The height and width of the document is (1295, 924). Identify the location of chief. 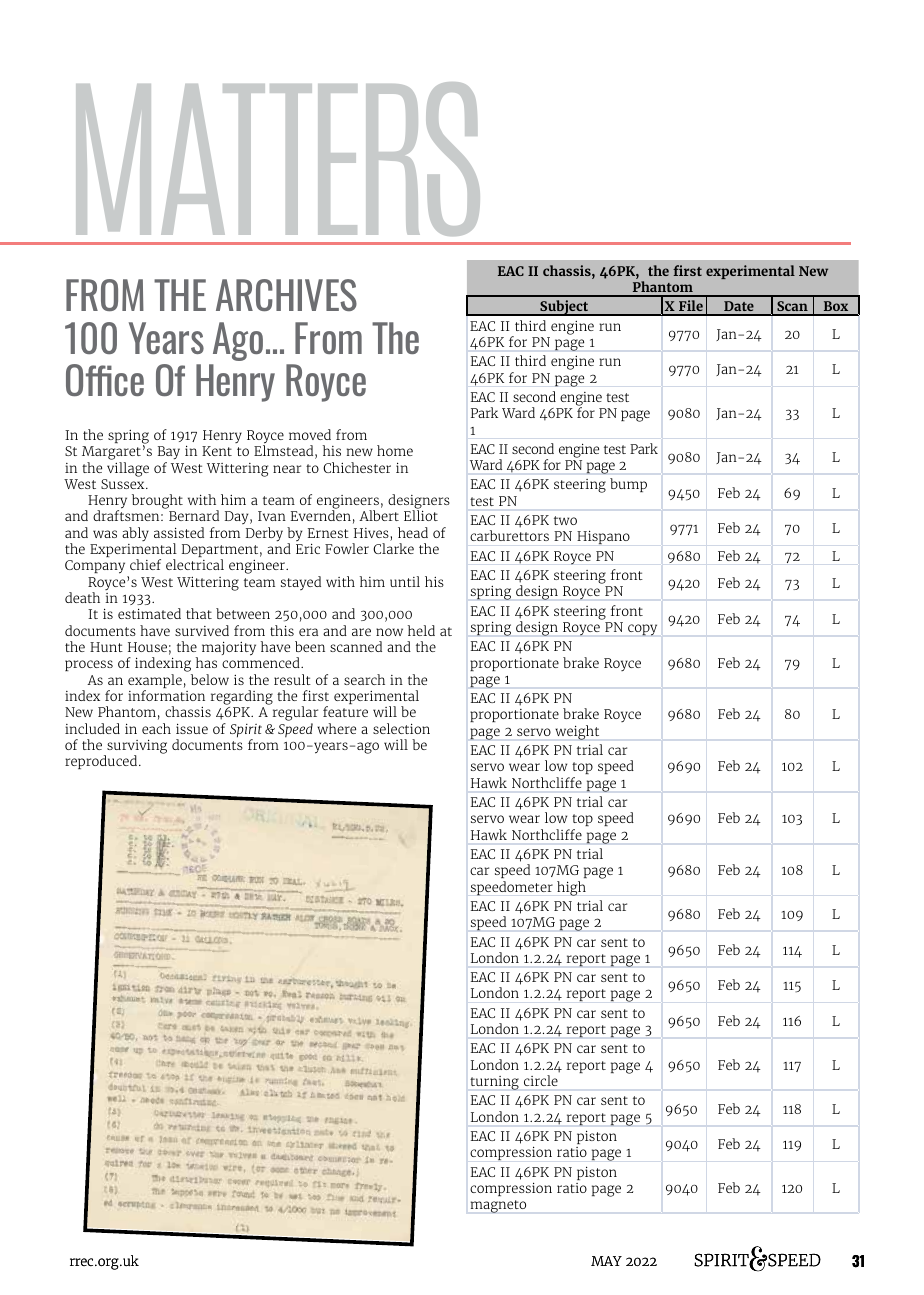
(145, 564).
